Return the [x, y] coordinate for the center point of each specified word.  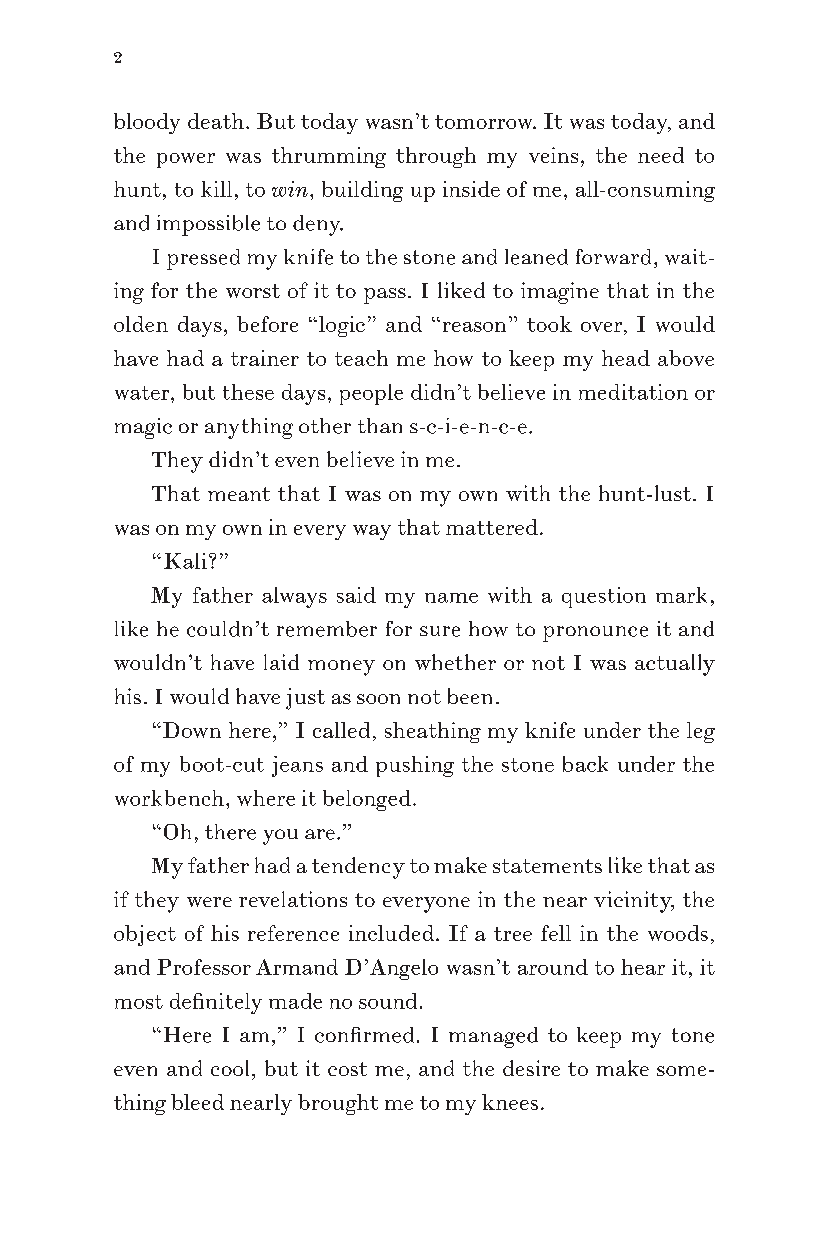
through [436, 157]
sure [440, 631]
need [661, 155]
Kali [185, 561]
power [186, 160]
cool [230, 1068]
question [604, 597]
